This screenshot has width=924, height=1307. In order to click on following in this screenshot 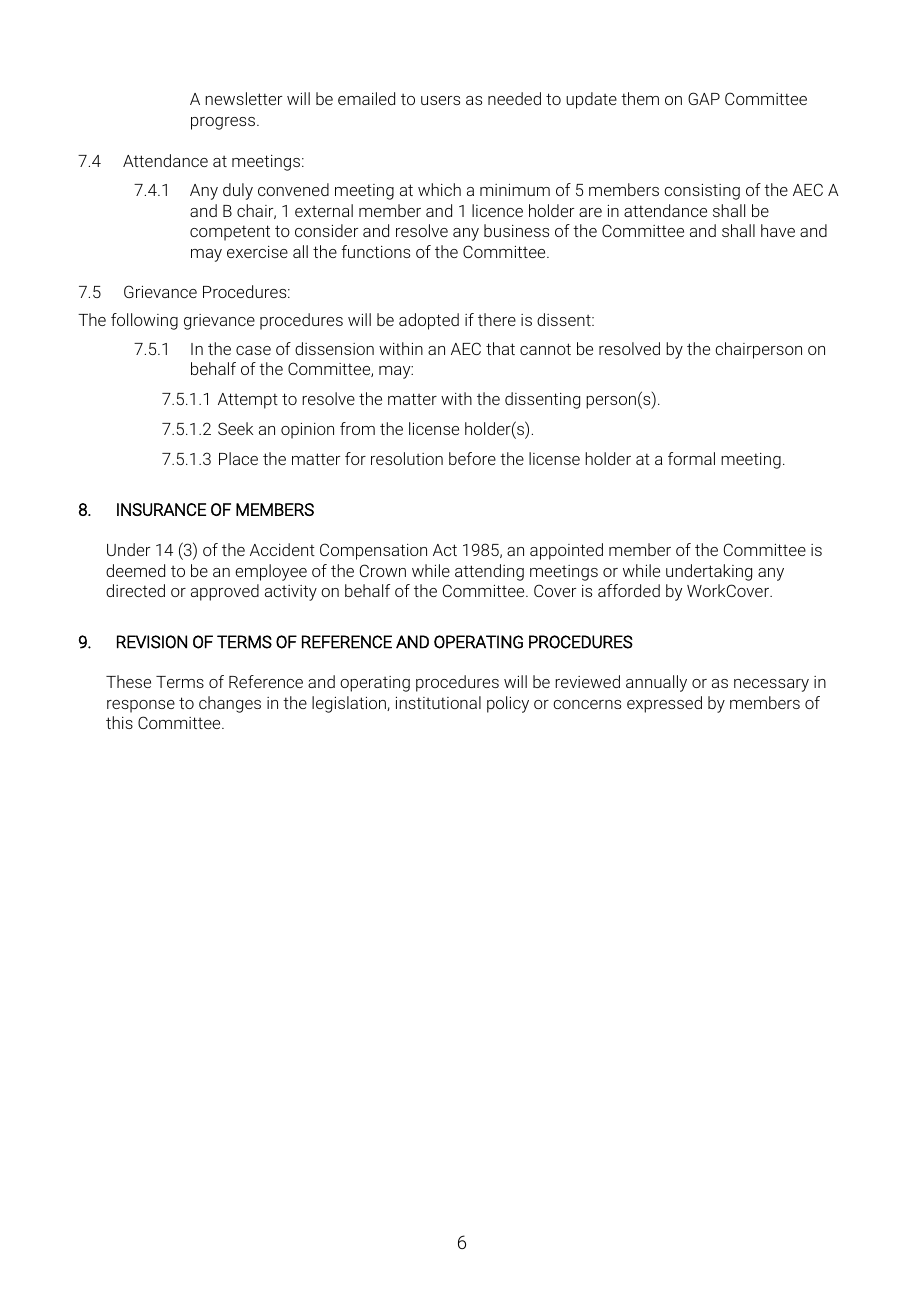, I will do `click(144, 321)`.
